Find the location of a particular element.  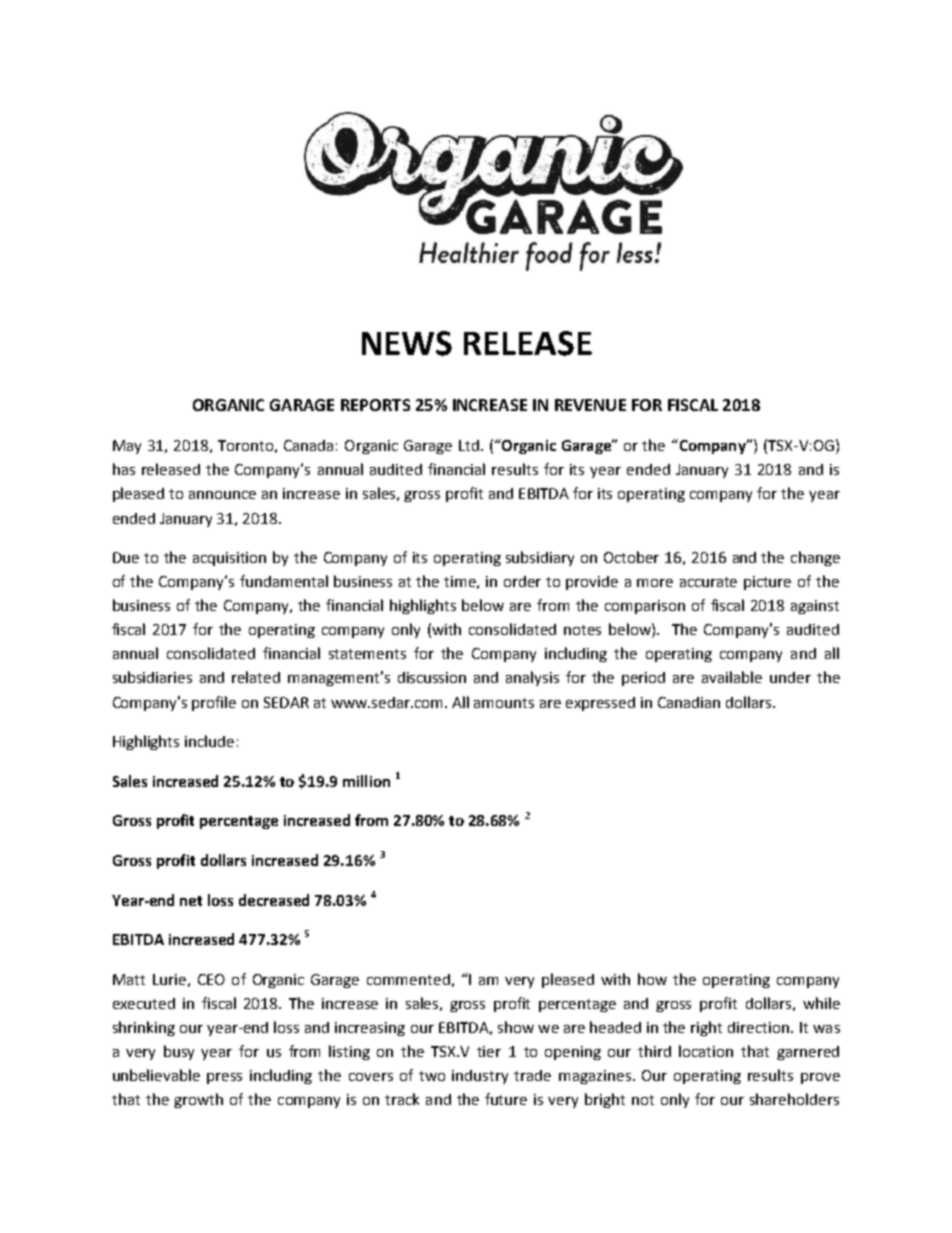

amounts is located at coordinates (504, 703).
